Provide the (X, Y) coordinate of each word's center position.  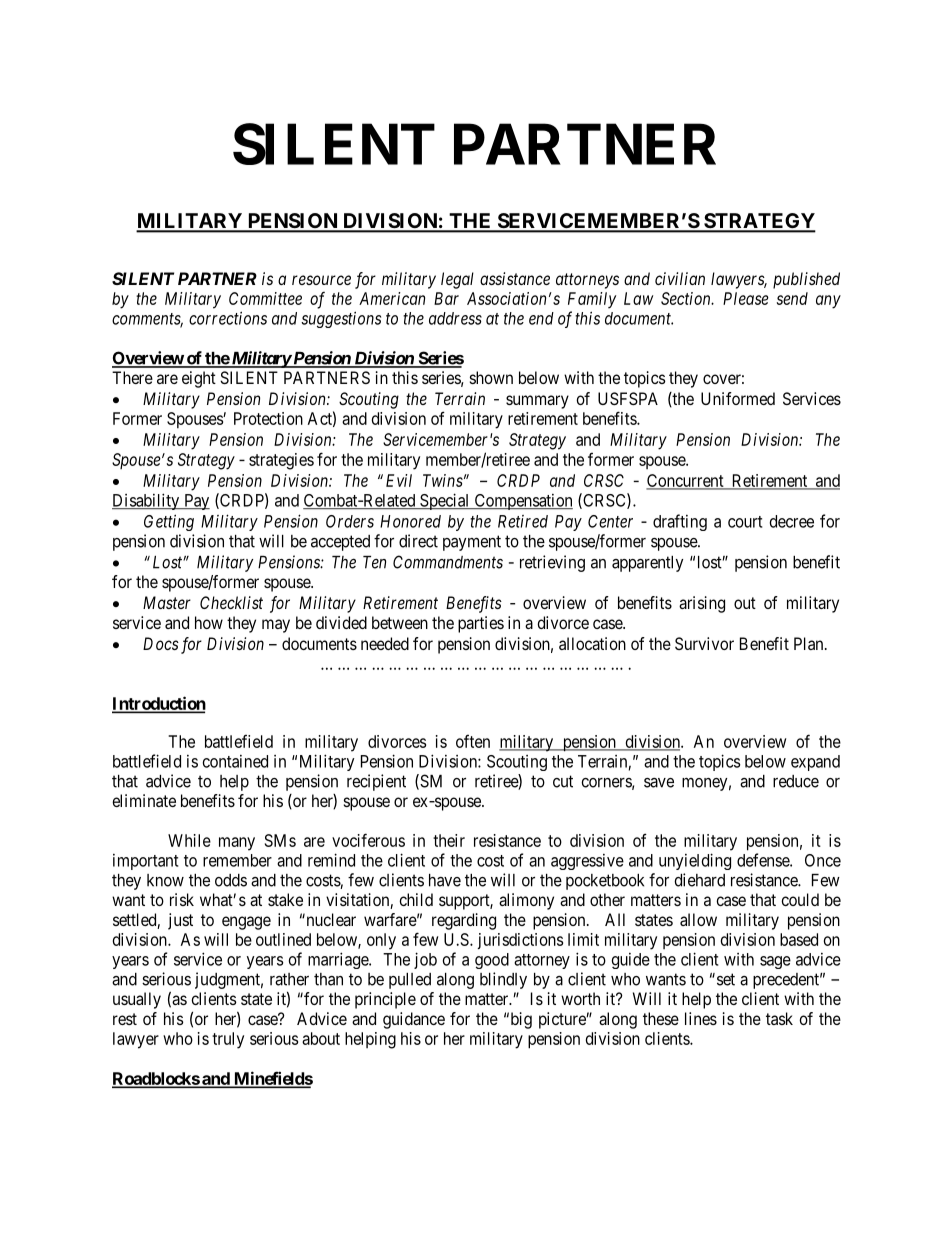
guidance (414, 1020)
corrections (228, 318)
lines (701, 1018)
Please (746, 298)
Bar (446, 298)
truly (228, 1040)
